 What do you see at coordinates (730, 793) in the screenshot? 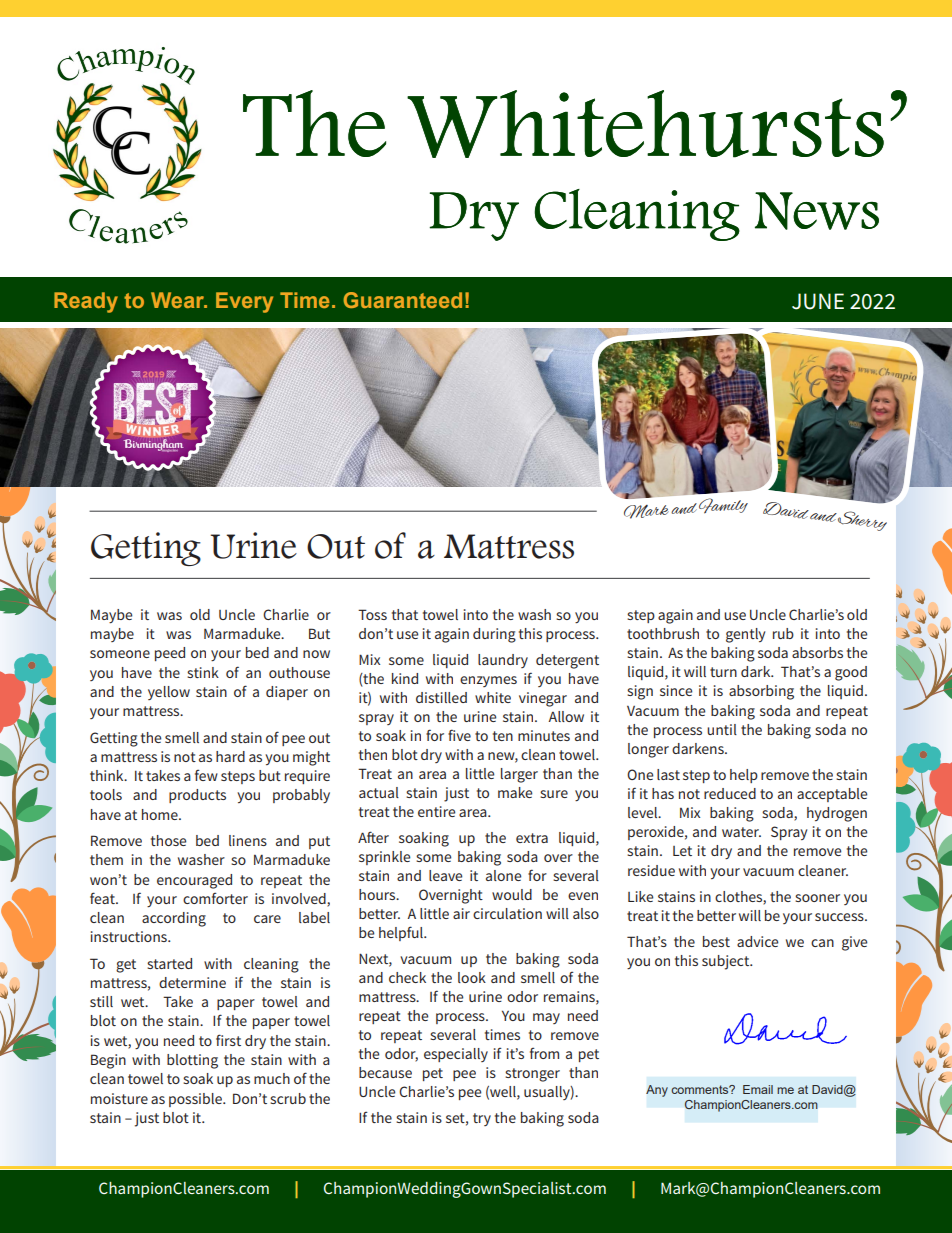
I see `reduced` at bounding box center [730, 793].
